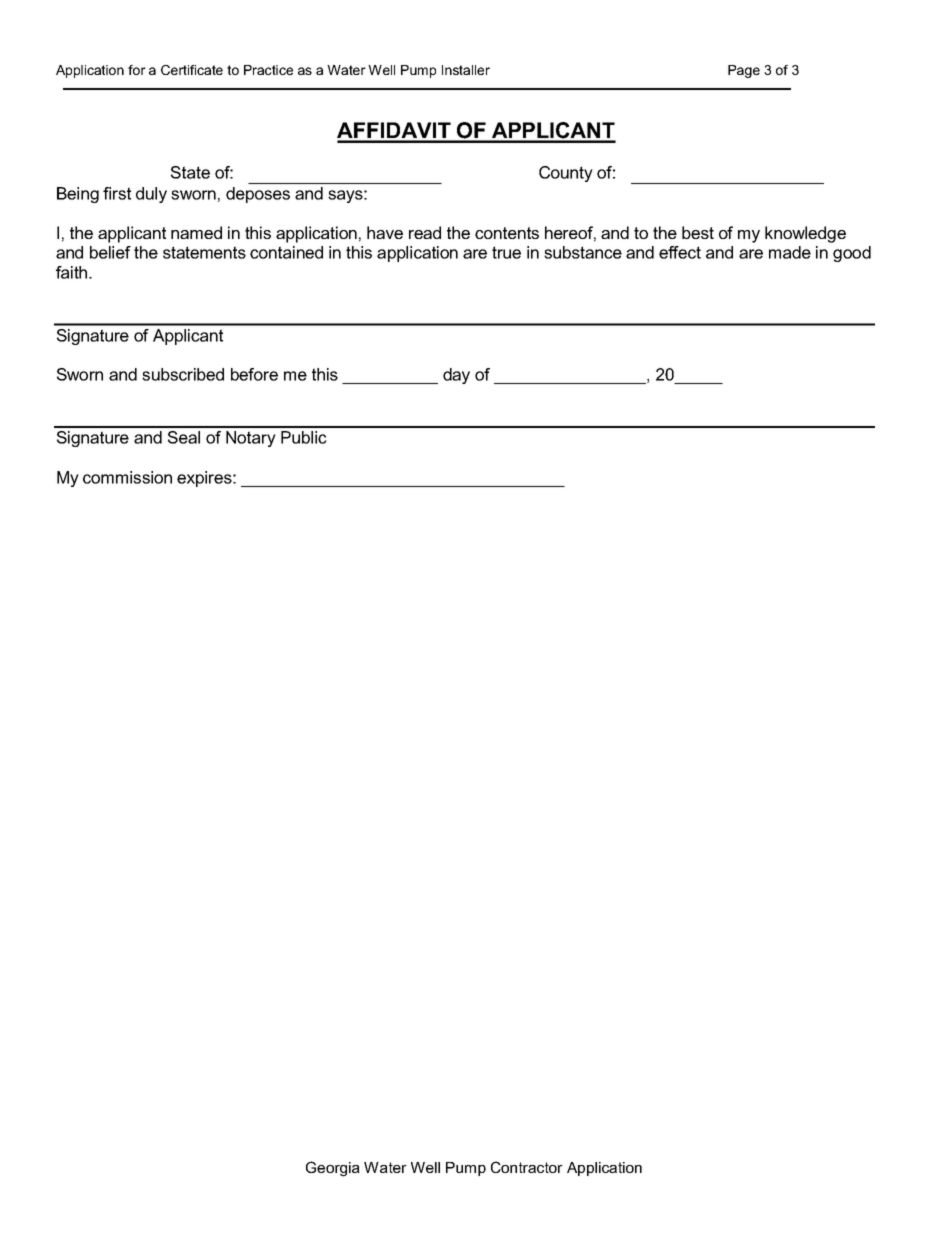 This screenshot has width=952, height=1233. I want to click on Page, so click(744, 71).
